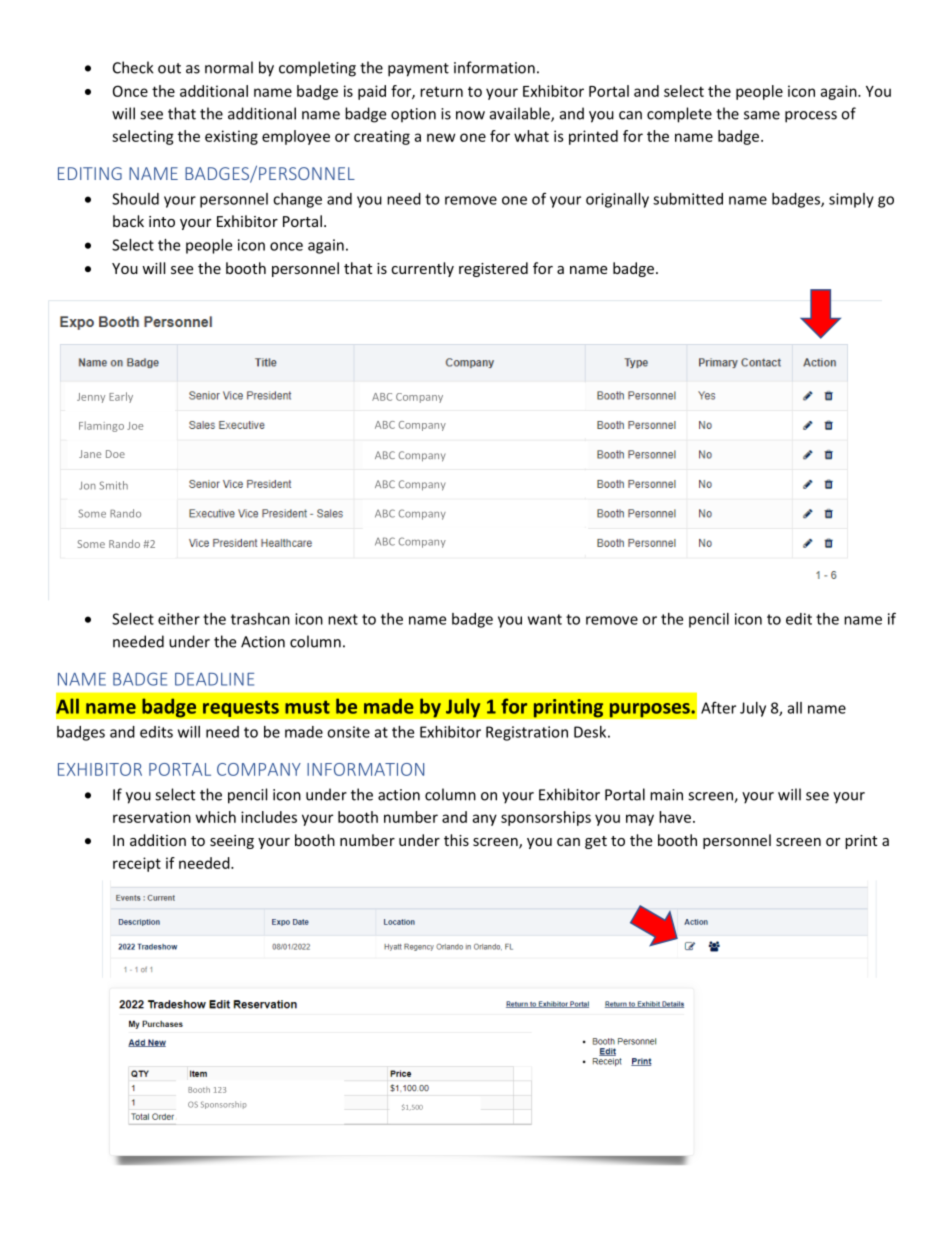 This screenshot has height=1233, width=952. Describe the element at coordinates (441, 91) in the screenshot. I see `return` at that location.
